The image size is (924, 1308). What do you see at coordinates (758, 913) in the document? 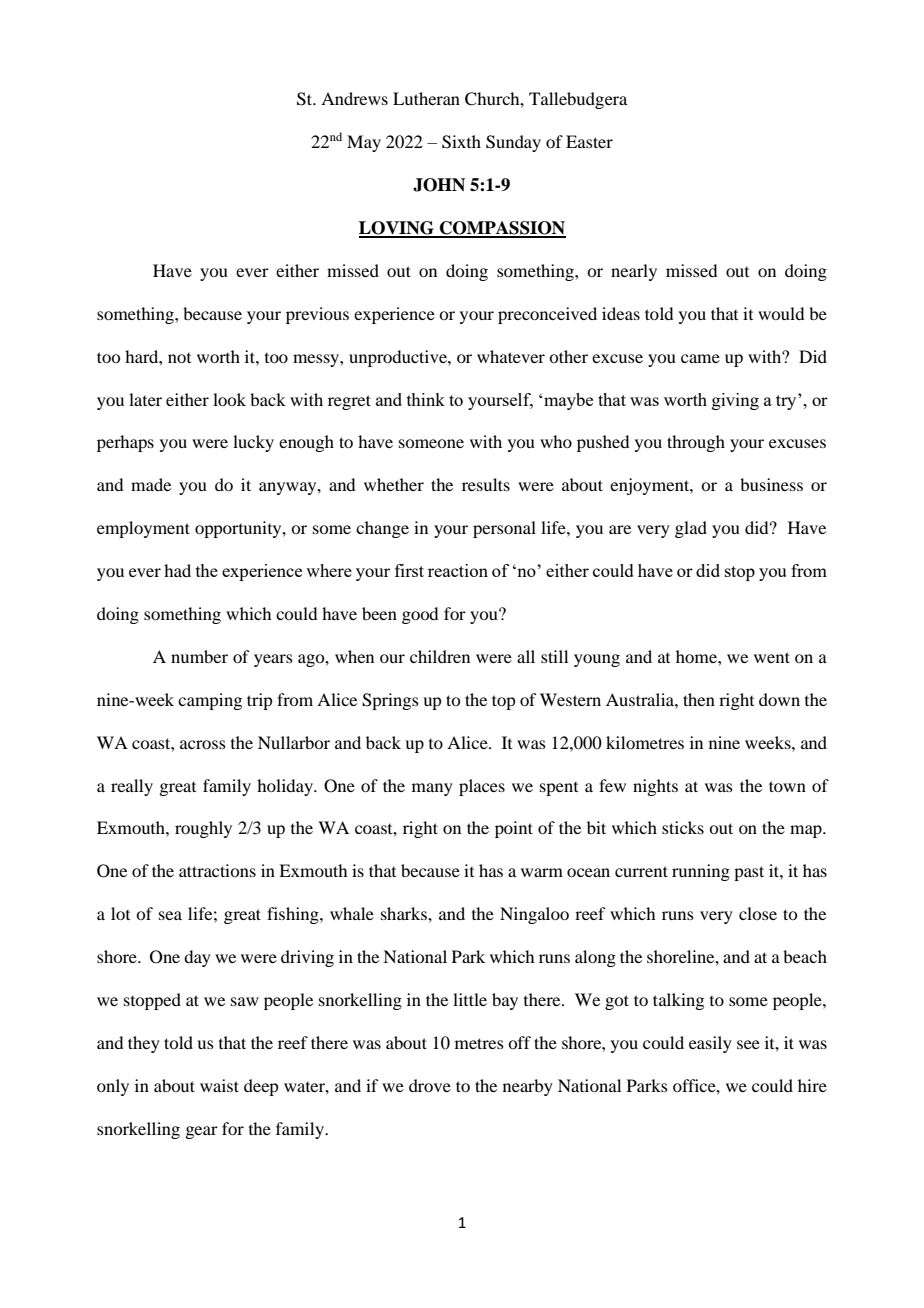
I see `close` at bounding box center [758, 913].
